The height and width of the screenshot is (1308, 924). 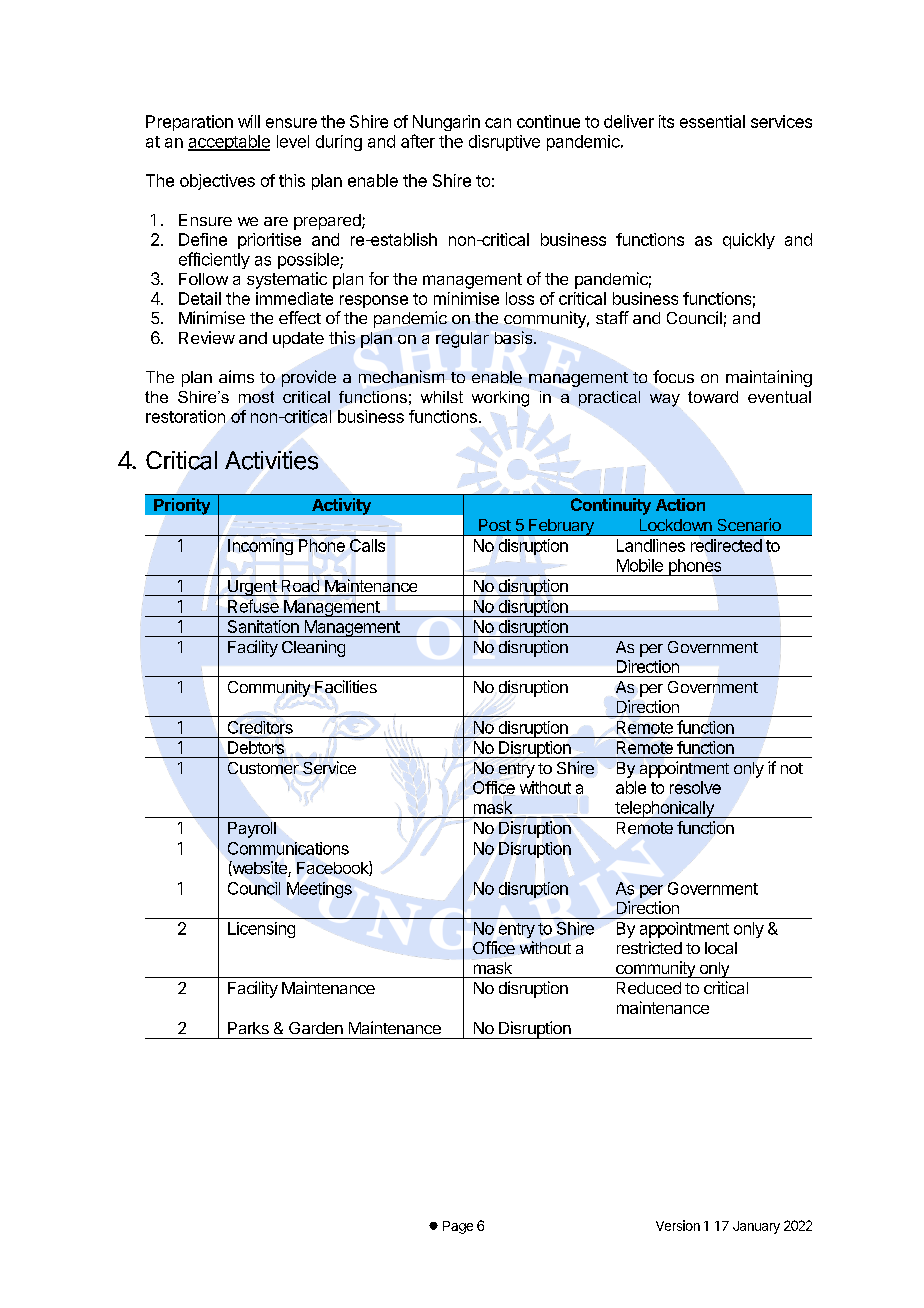 I want to click on disruptive, so click(x=504, y=143).
